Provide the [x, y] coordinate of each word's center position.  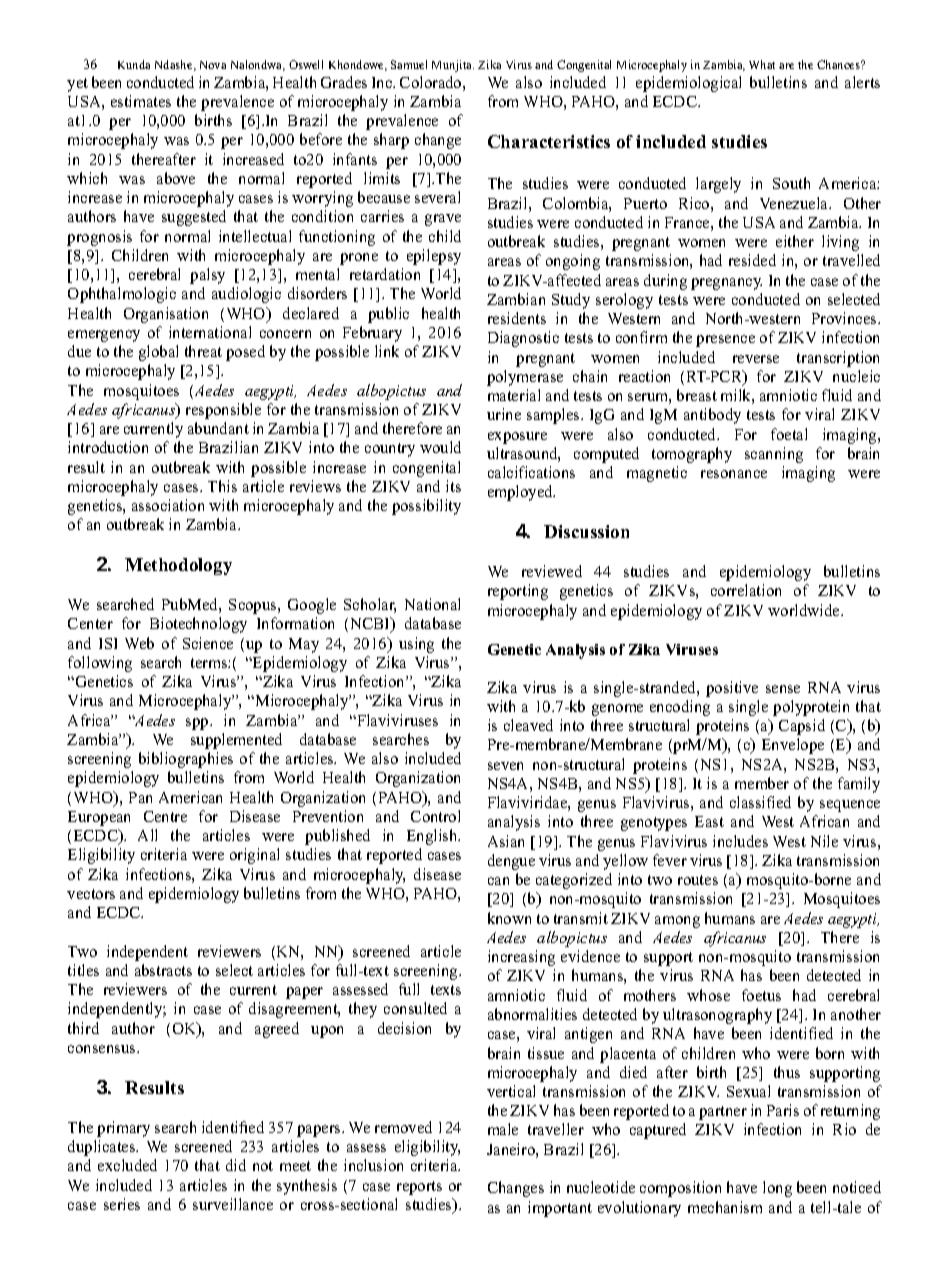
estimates [141, 101]
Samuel [409, 64]
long [777, 1189]
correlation [746, 590]
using [416, 645]
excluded [127, 1165]
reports [419, 1188]
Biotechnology [198, 625]
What [762, 64]
